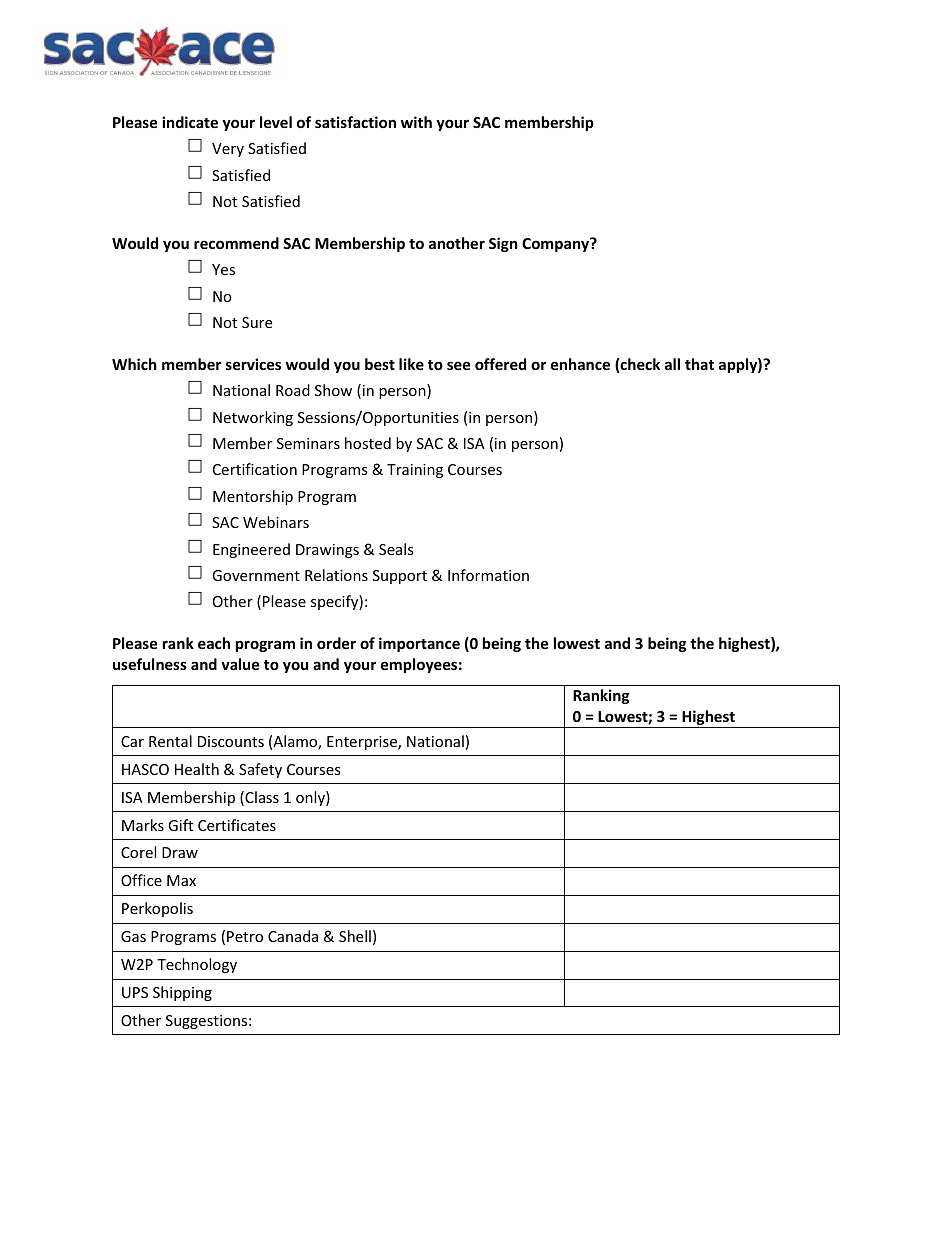 This screenshot has width=952, height=1233. Describe the element at coordinates (251, 550) in the screenshot. I see `Engineered` at that location.
